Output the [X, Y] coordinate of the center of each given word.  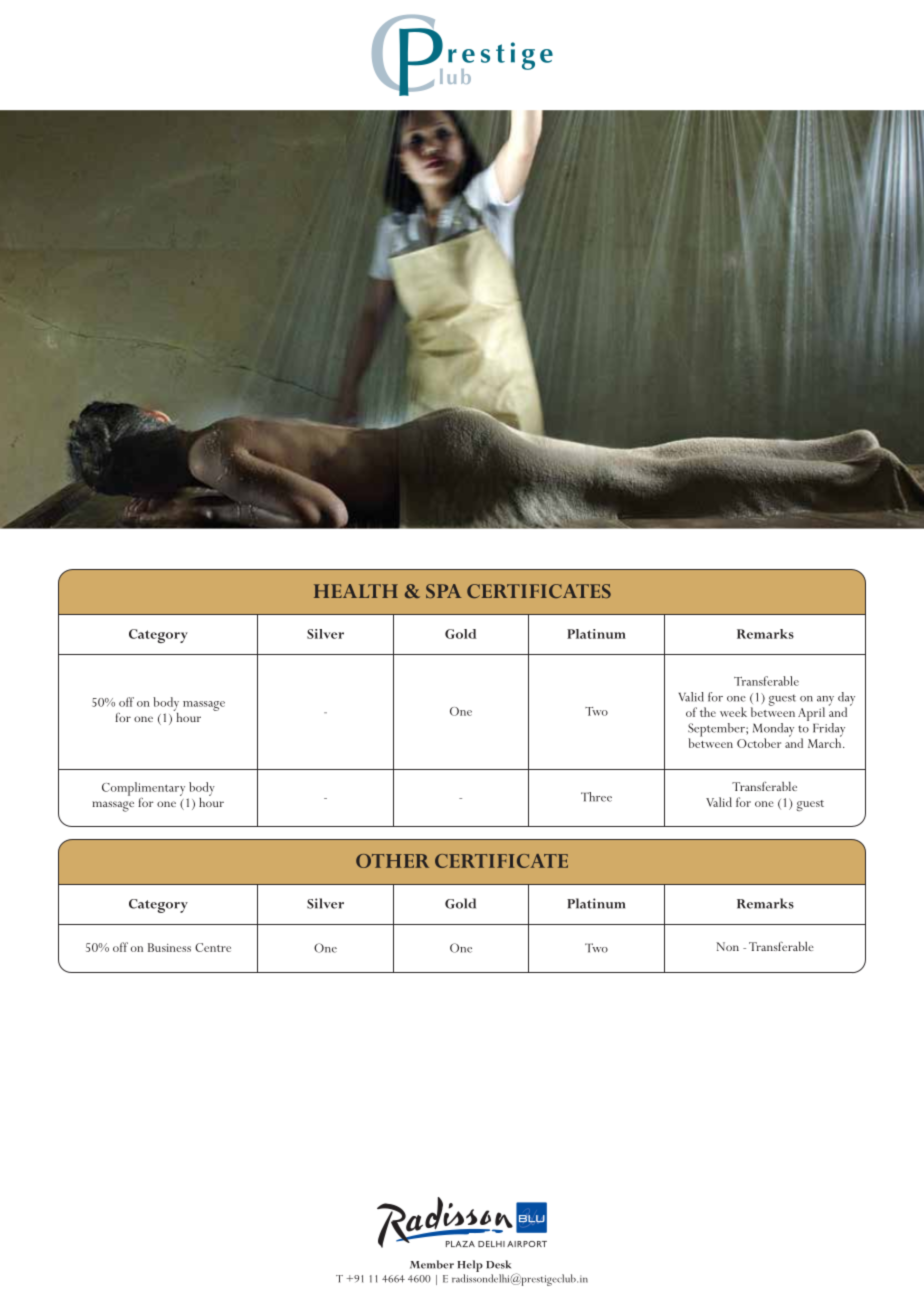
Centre [213, 947]
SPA [443, 591]
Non [727, 946]
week [733, 712]
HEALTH [356, 591]
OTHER [392, 861]
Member [432, 1264]
